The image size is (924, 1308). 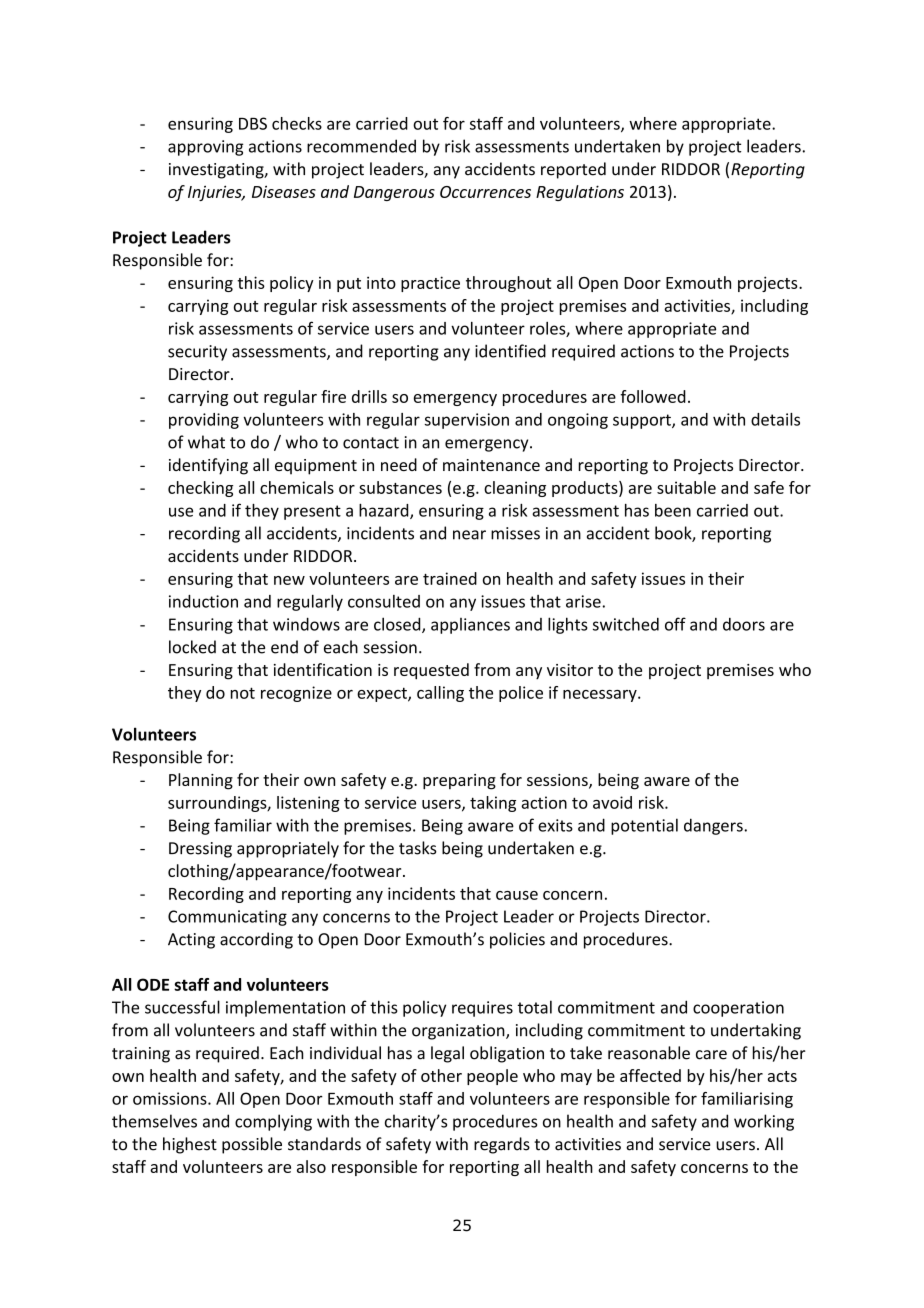 I want to click on off, so click(x=675, y=624).
